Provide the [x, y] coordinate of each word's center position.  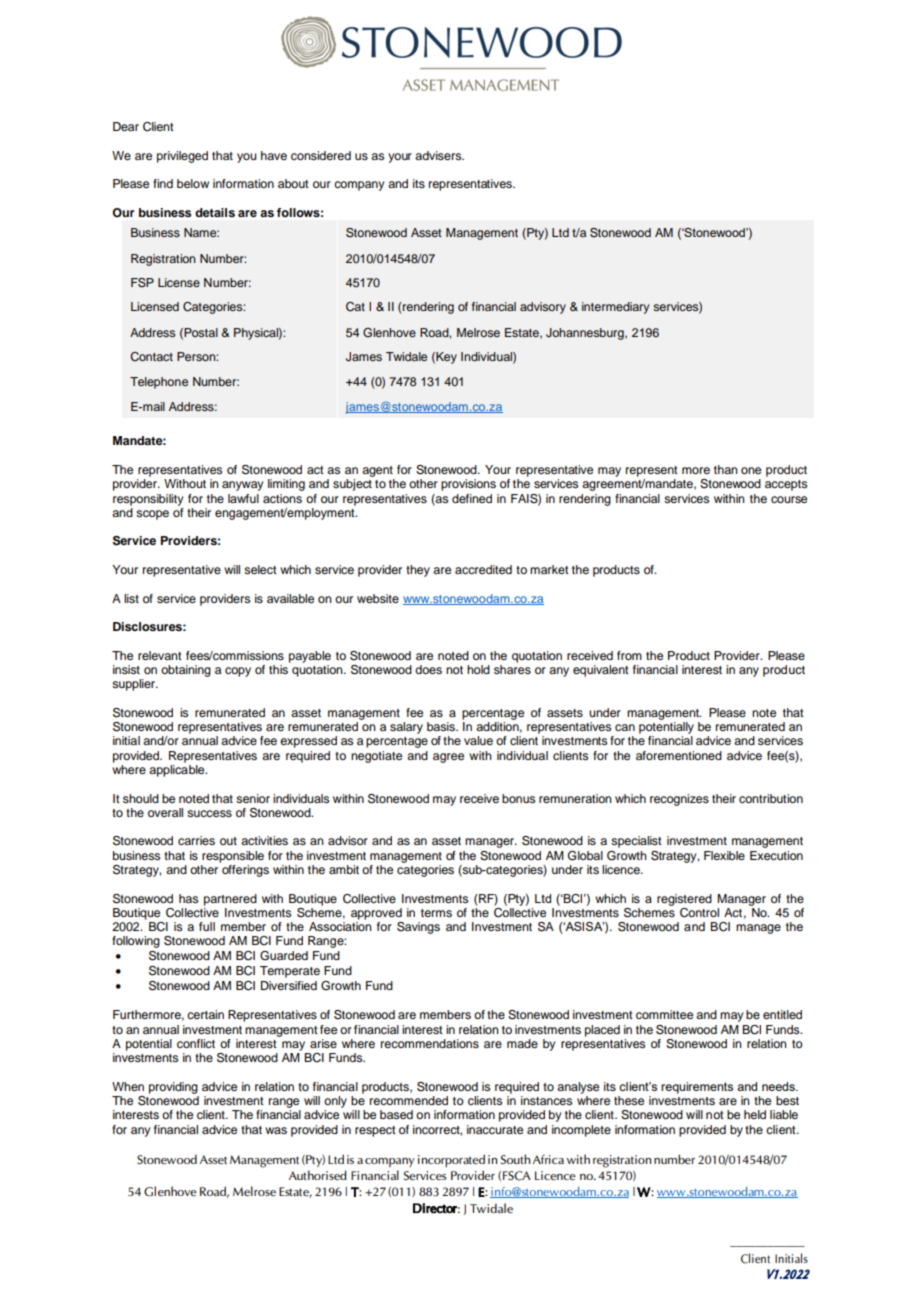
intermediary [615, 308]
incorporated [451, 1160]
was [276, 1130]
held [755, 1114]
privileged [182, 157]
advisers [439, 155]
